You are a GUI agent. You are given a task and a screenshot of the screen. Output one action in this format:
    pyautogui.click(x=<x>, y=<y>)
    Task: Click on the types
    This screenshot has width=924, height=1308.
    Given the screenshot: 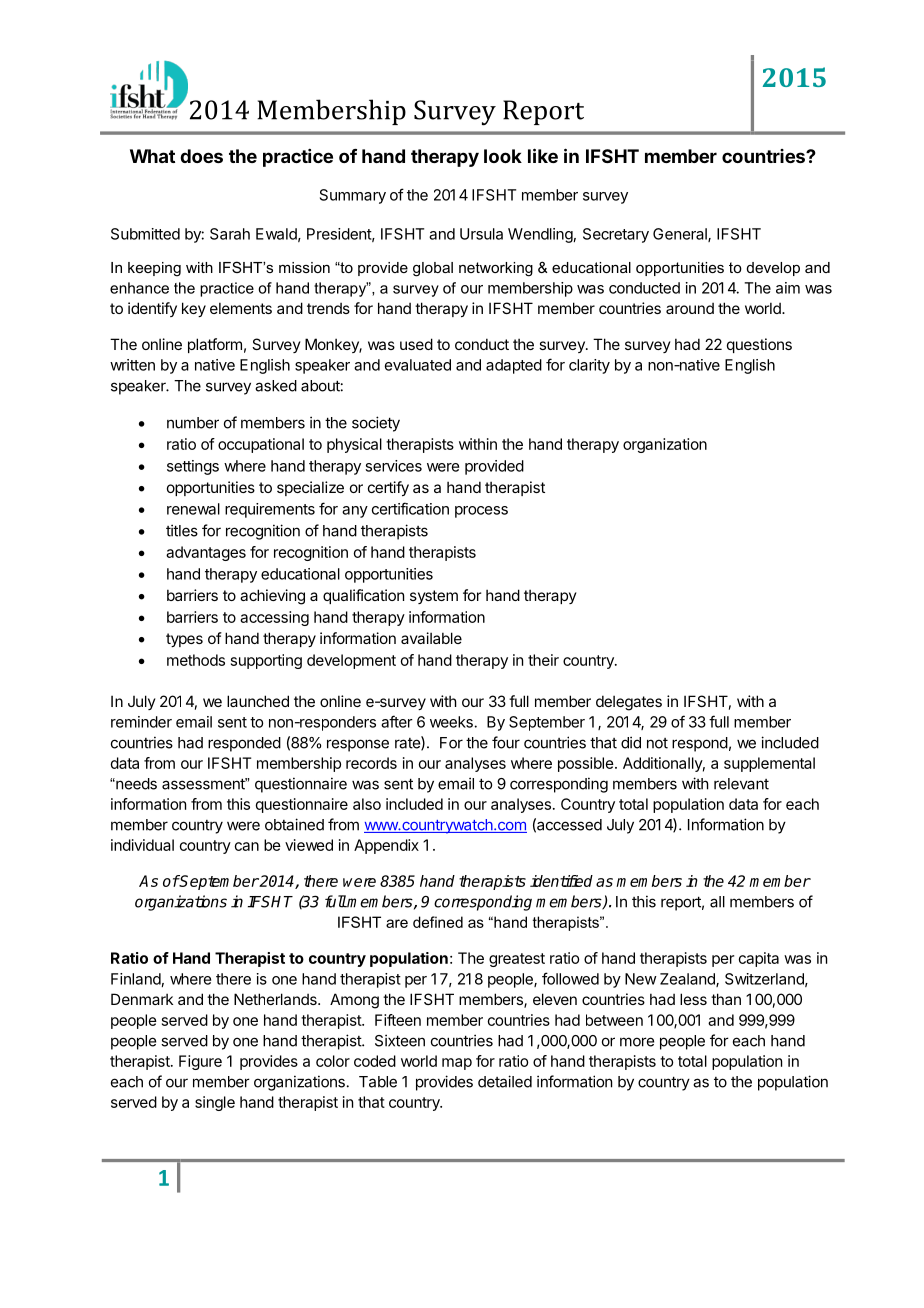 What is the action you would take?
    pyautogui.click(x=184, y=640)
